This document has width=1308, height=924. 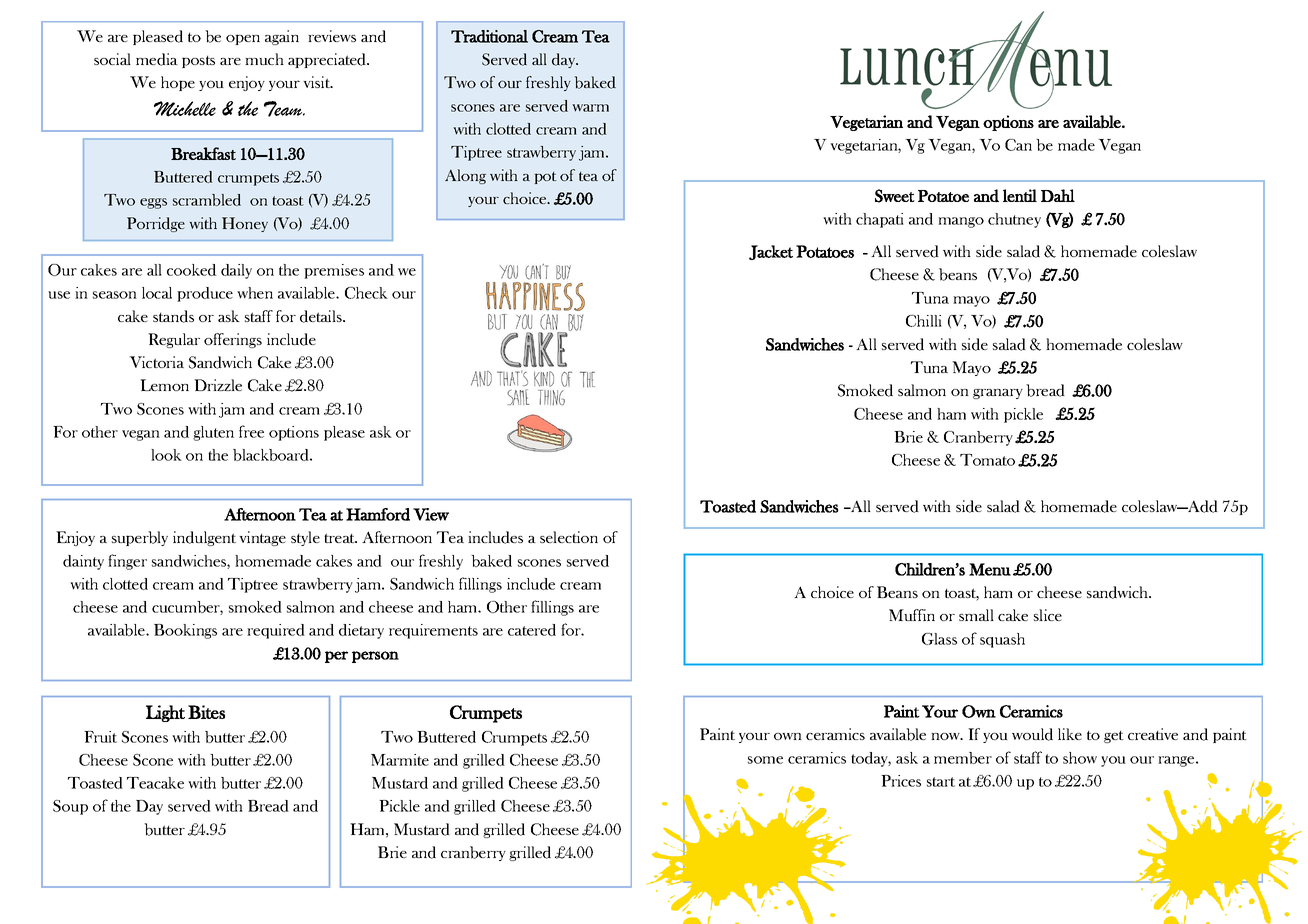 What do you see at coordinates (569, 537) in the document?
I see `selection` at bounding box center [569, 537].
